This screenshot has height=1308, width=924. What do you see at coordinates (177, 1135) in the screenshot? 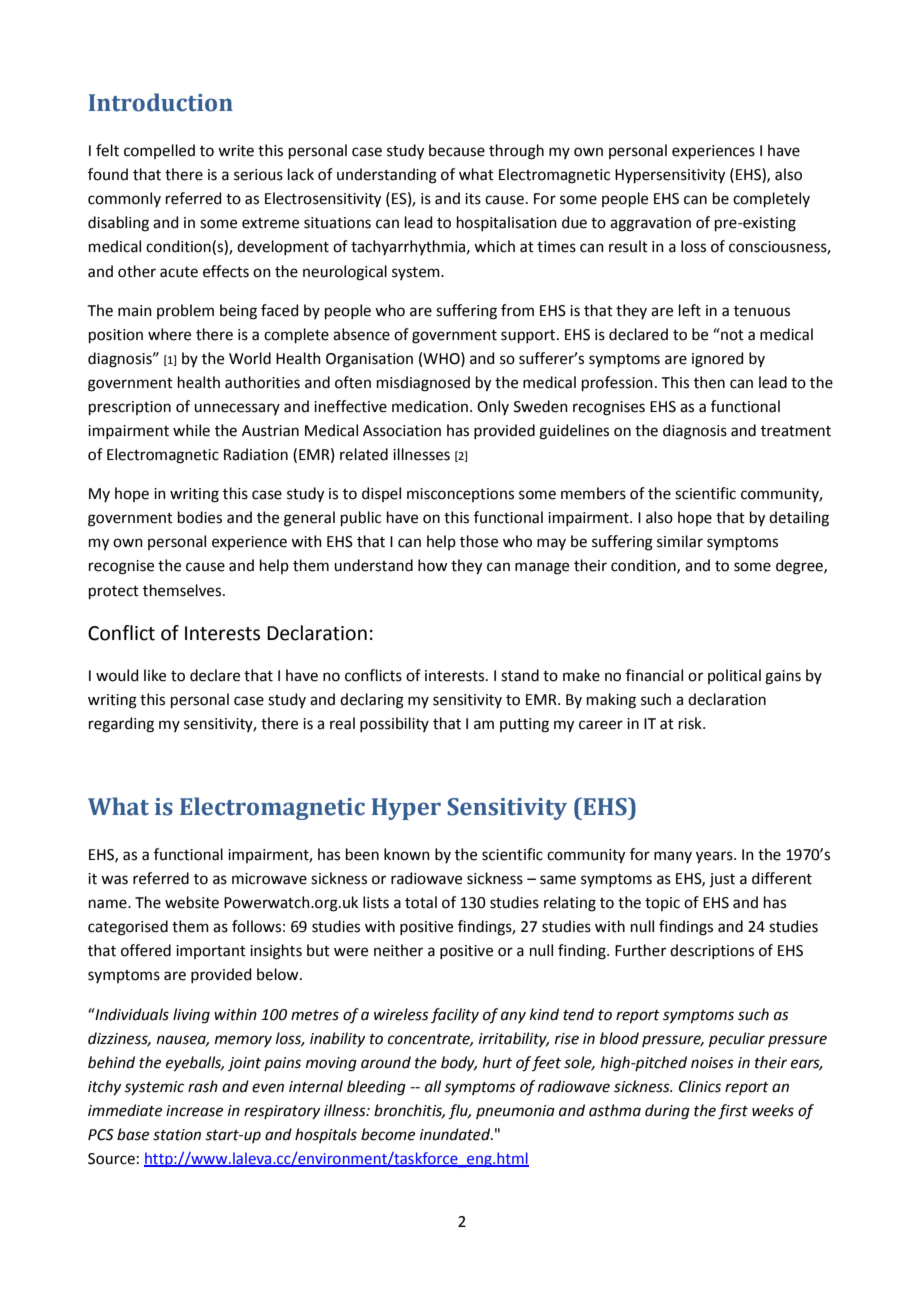
I see `station` at bounding box center [177, 1135].
